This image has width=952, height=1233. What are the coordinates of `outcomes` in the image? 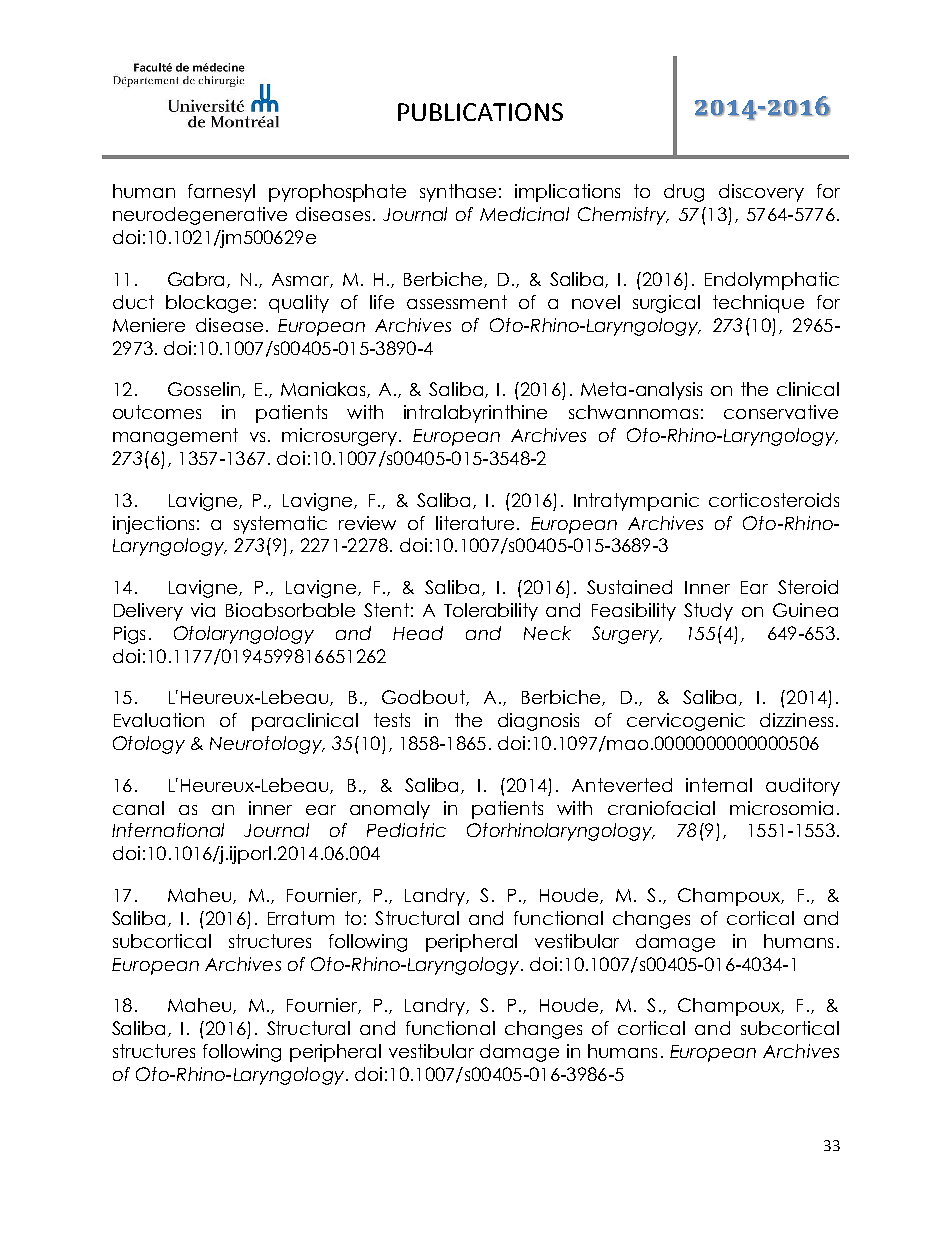 It's located at (157, 412).
